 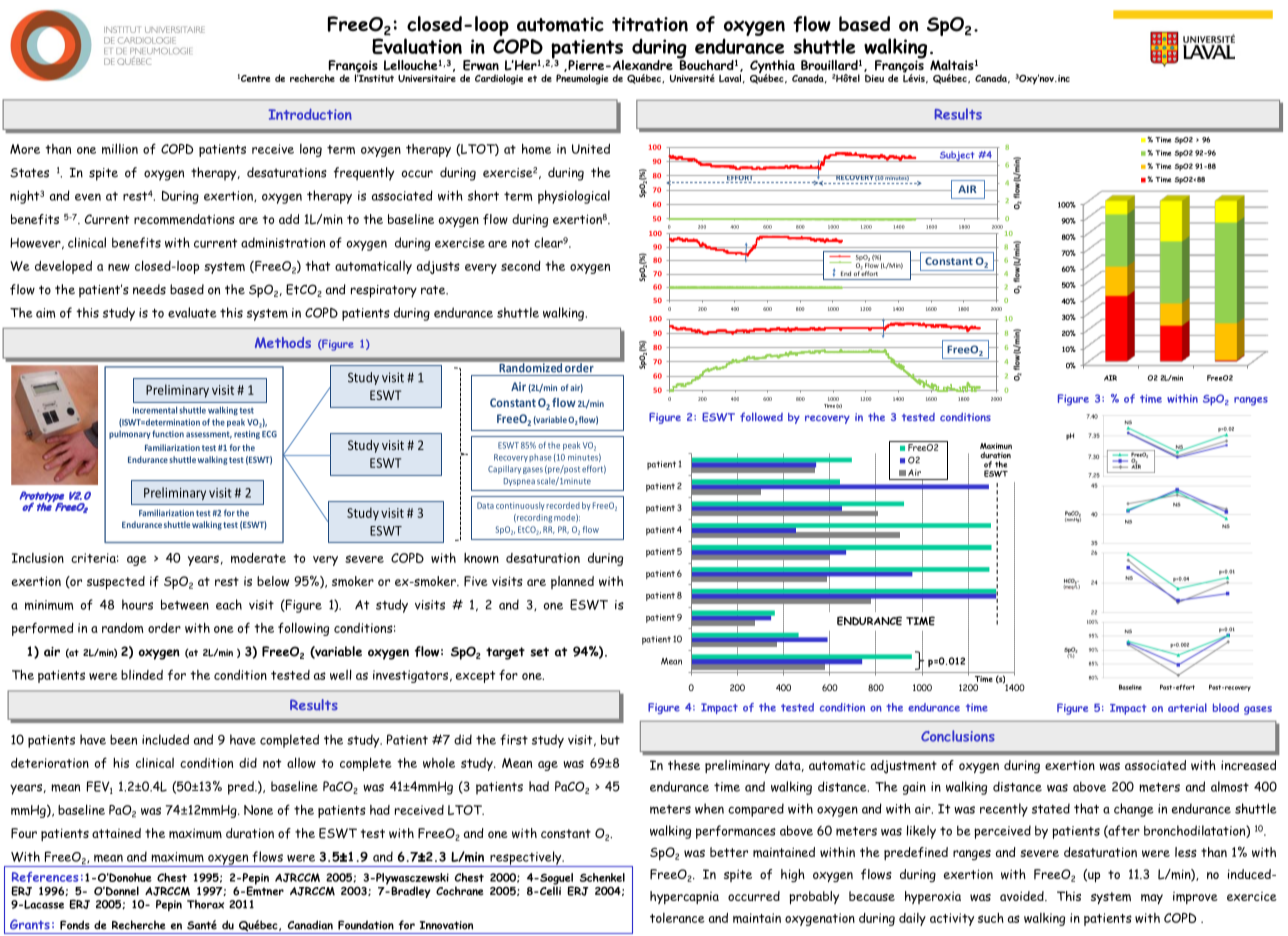 What do you see at coordinates (677, 918) in the screenshot?
I see `tolerance` at bounding box center [677, 918].
